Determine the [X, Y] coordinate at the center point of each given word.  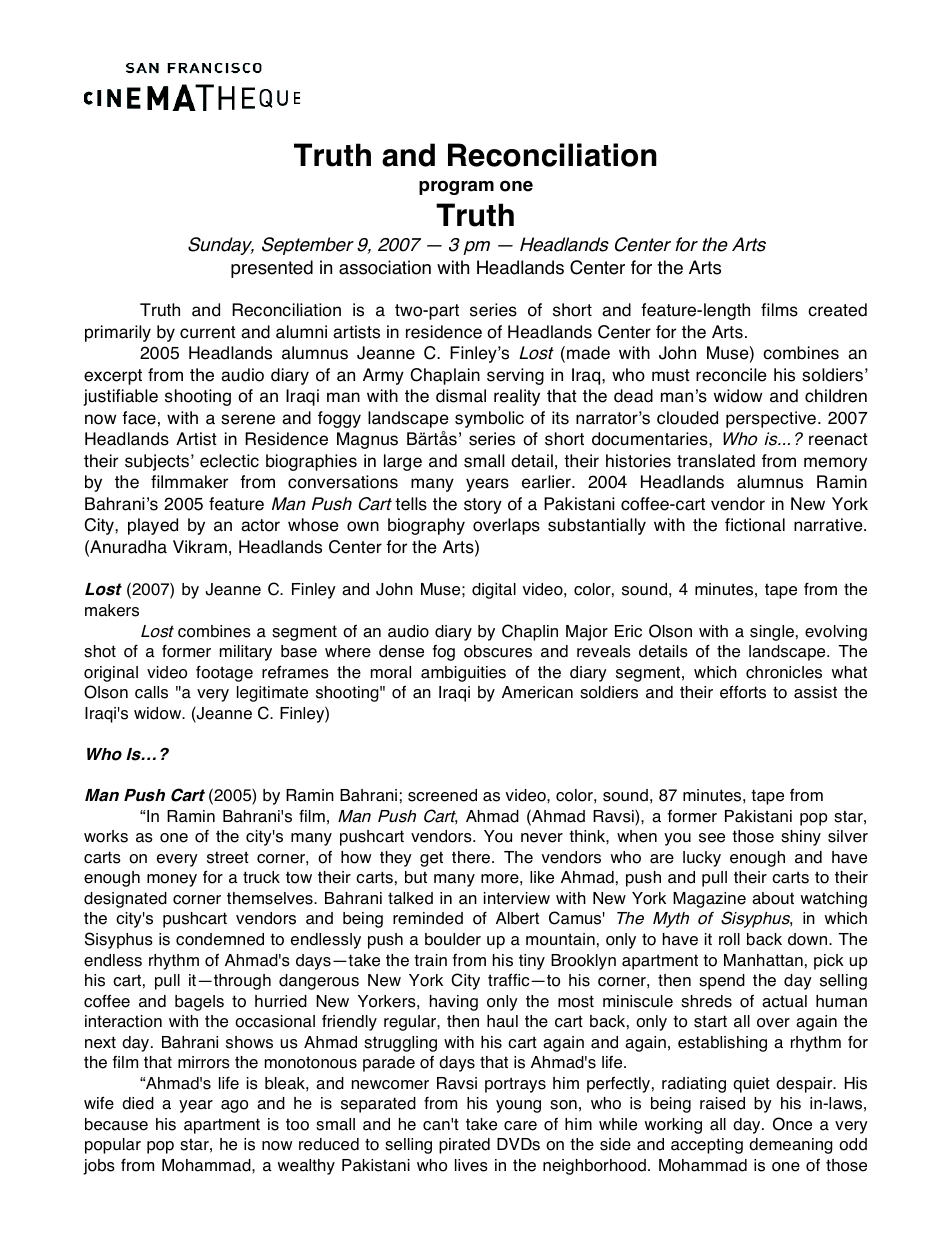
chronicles [784, 672]
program [456, 187]
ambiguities [463, 674]
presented [272, 269]
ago [234, 1106]
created [837, 310]
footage [224, 674]
